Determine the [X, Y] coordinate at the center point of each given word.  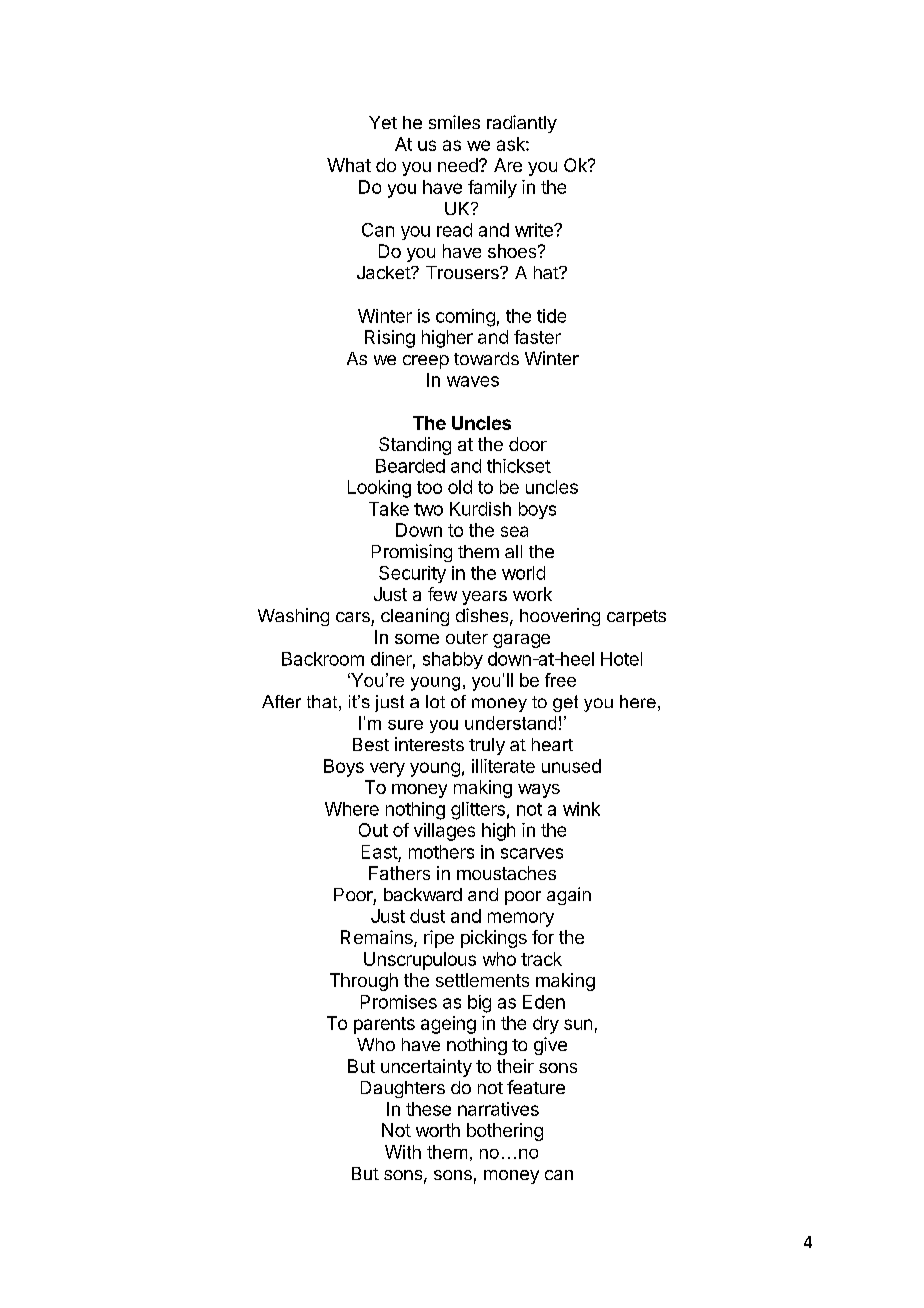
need [459, 165]
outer [467, 637]
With [403, 1152]
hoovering [560, 617]
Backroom [323, 659]
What [349, 165]
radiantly [522, 124]
